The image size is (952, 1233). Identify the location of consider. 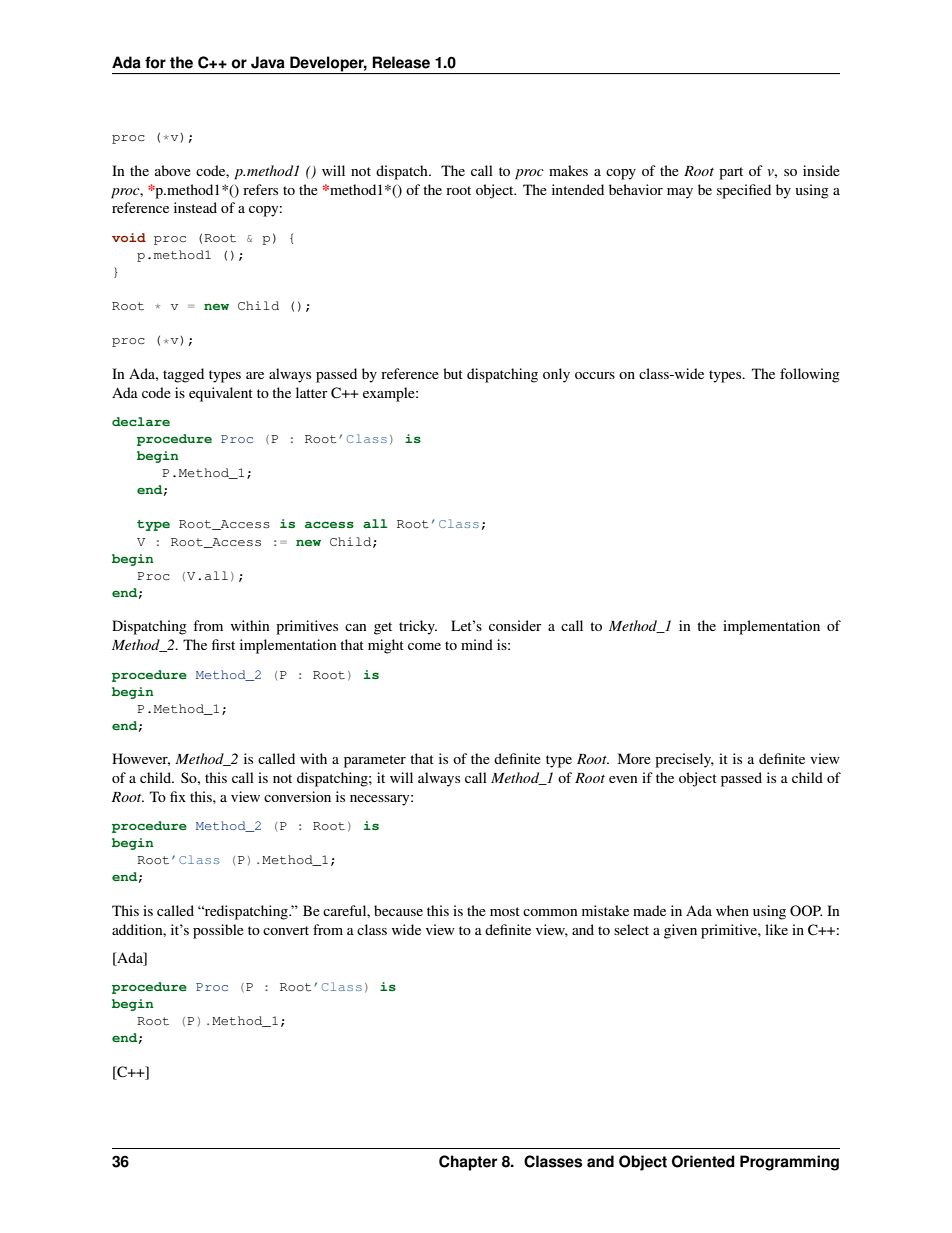
(515, 625).
